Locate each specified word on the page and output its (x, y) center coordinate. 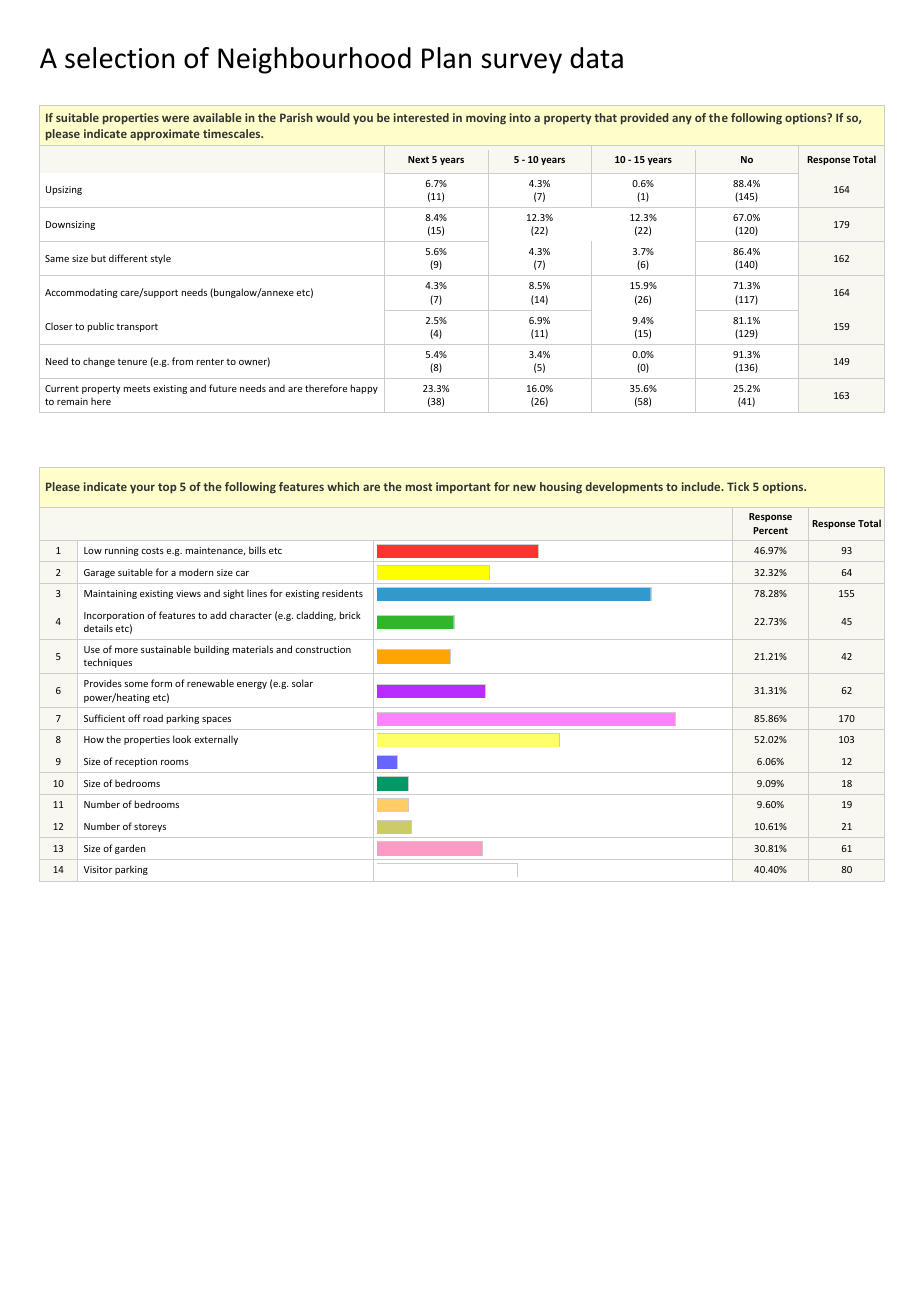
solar (302, 683)
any (682, 119)
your (142, 489)
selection (119, 58)
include (702, 486)
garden (130, 849)
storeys (150, 828)
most (419, 487)
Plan (446, 58)
